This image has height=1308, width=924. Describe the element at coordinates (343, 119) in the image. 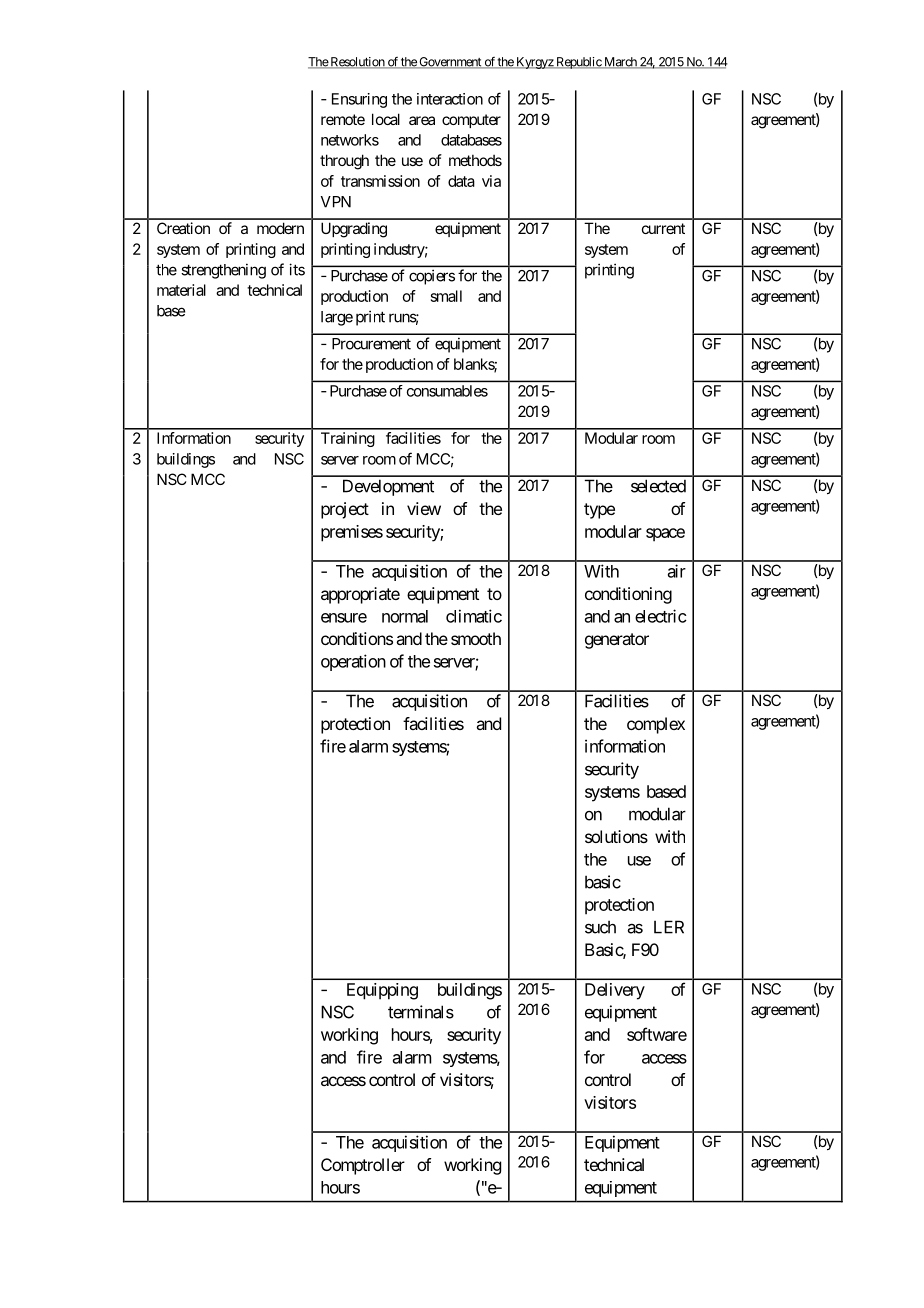

I see `remote` at that location.
